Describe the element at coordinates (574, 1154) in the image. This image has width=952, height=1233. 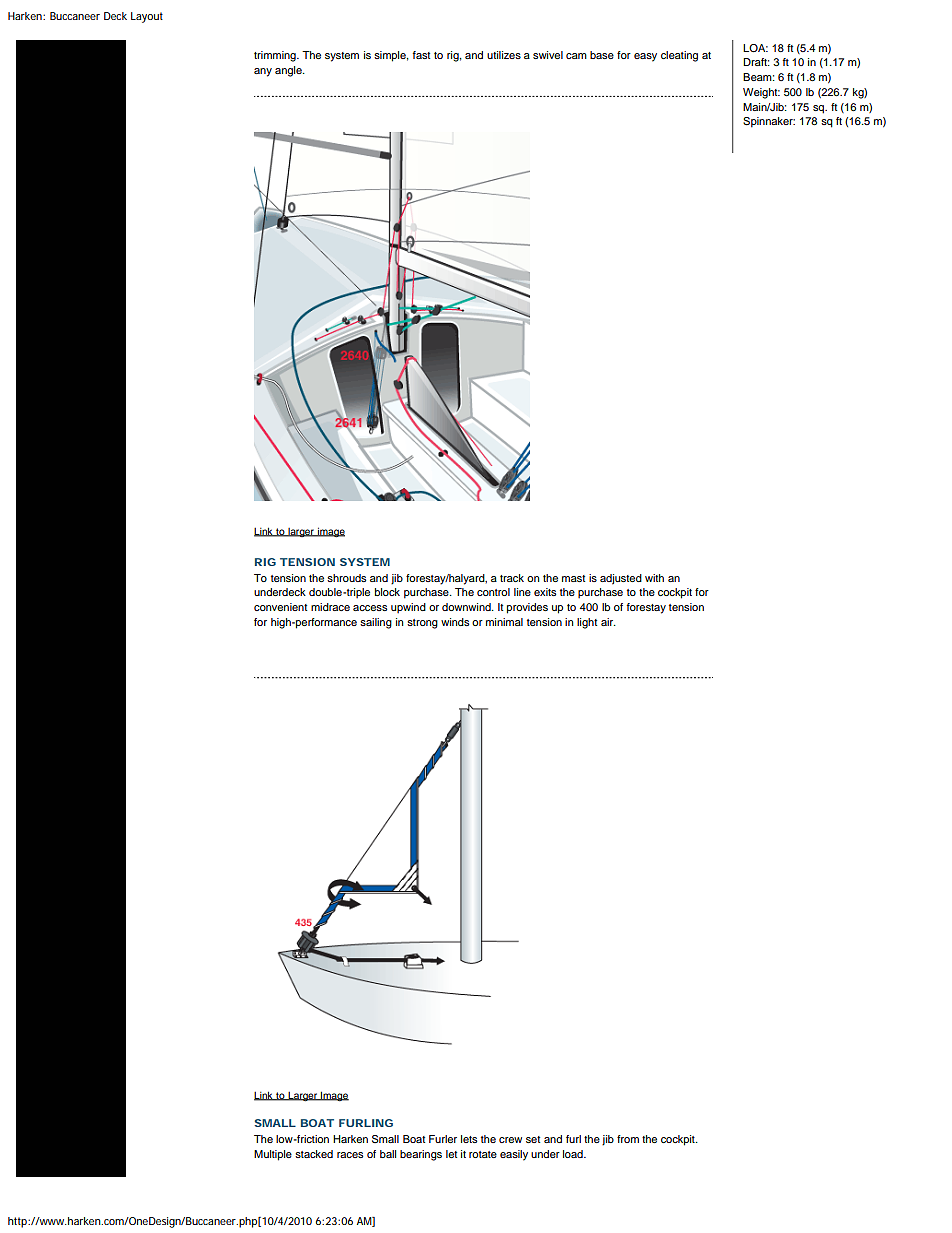
I see `load` at that location.
